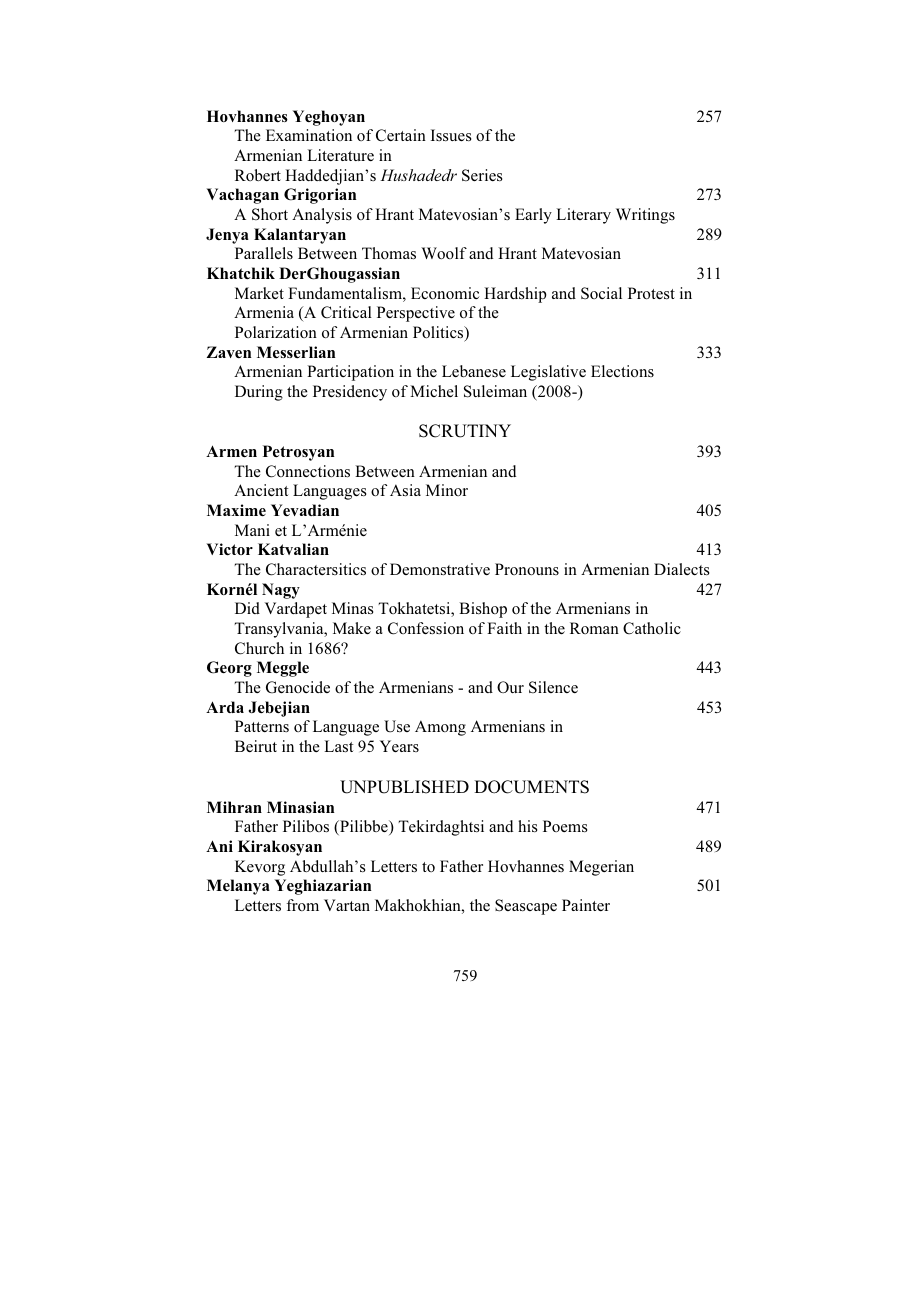  Describe the element at coordinates (440, 728) in the page. I see `Among` at that location.
